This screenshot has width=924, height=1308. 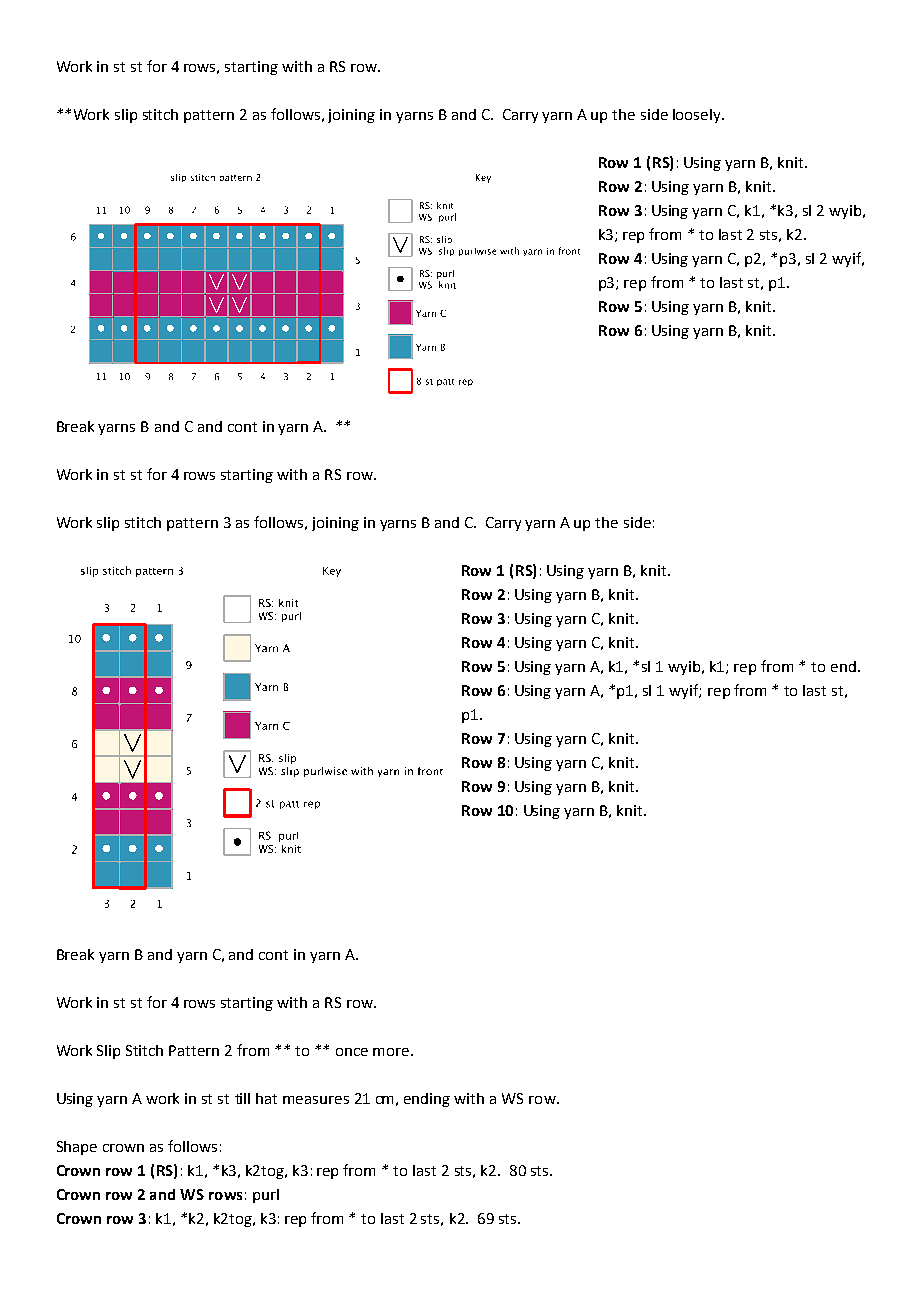 What do you see at coordinates (316, 1100) in the screenshot?
I see `measures` at bounding box center [316, 1100].
